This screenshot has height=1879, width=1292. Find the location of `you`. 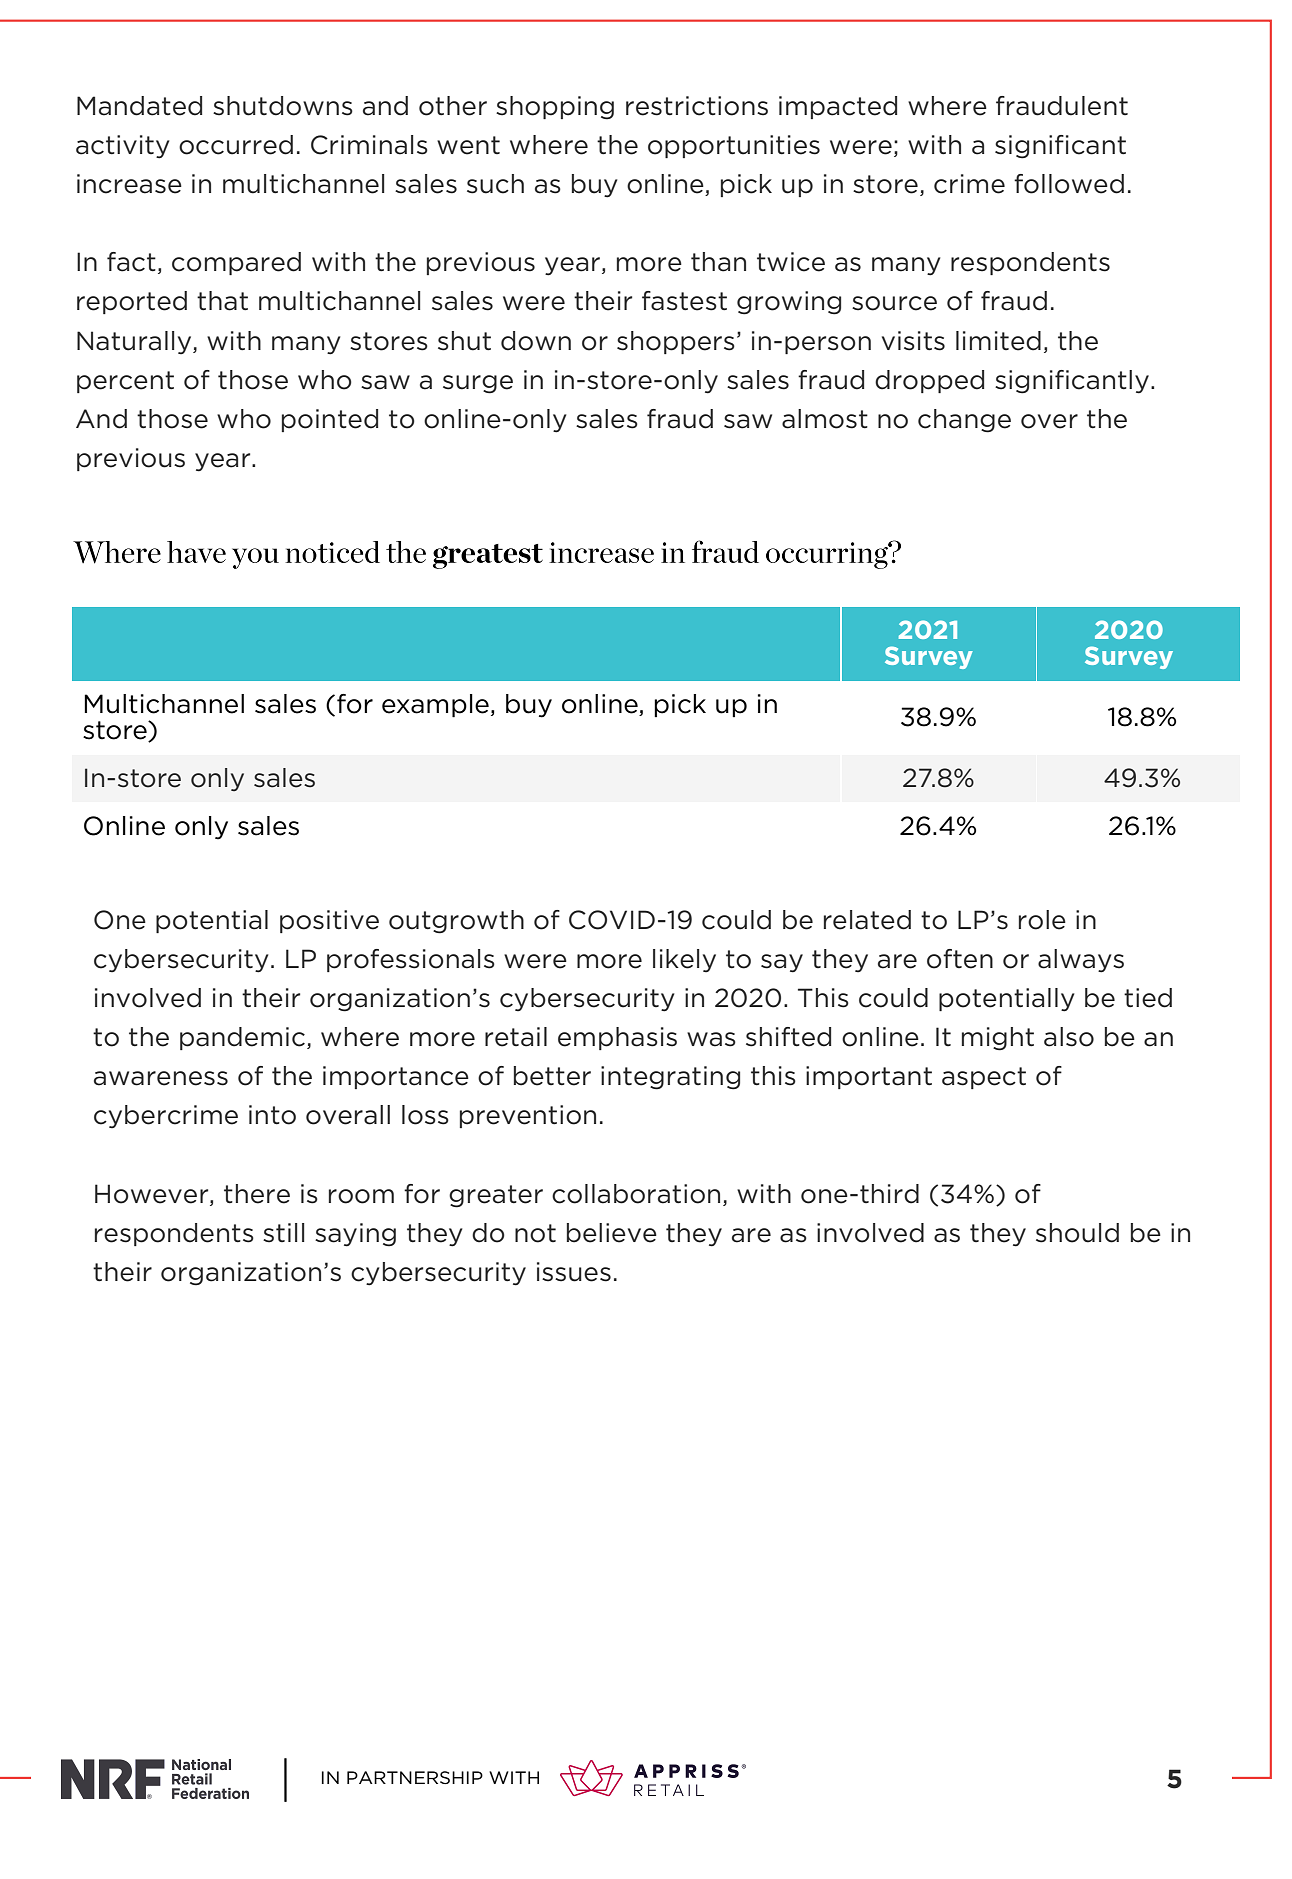

you is located at coordinates (255, 558).
